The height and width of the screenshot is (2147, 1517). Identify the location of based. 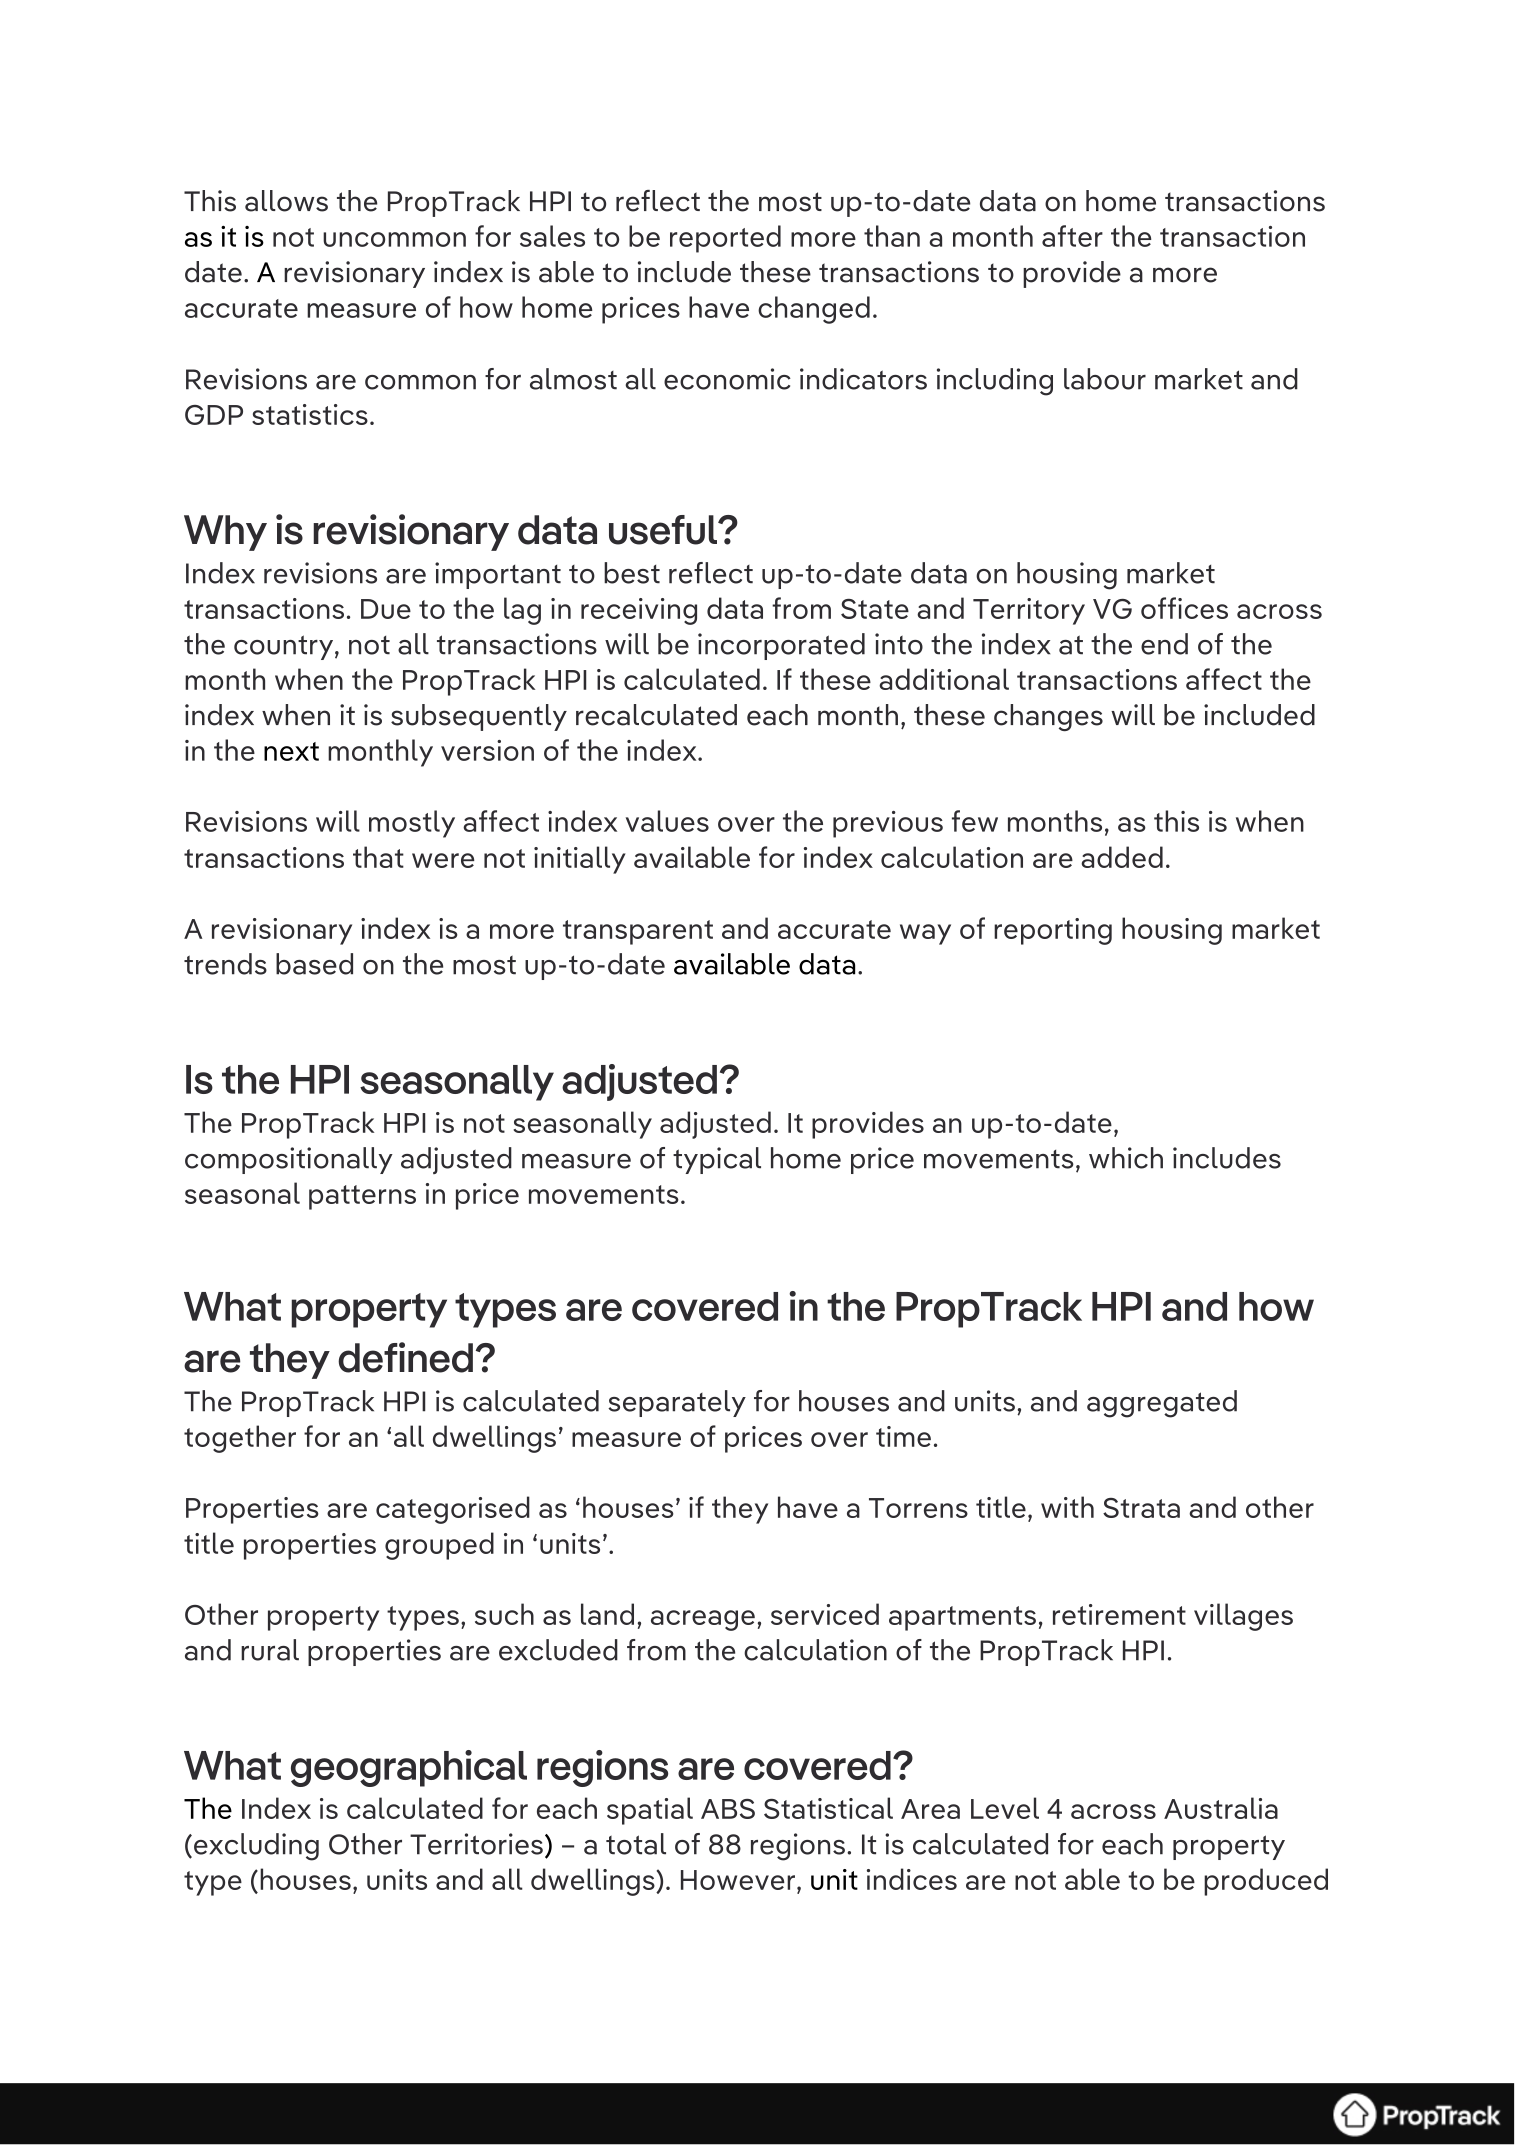
(314, 964).
